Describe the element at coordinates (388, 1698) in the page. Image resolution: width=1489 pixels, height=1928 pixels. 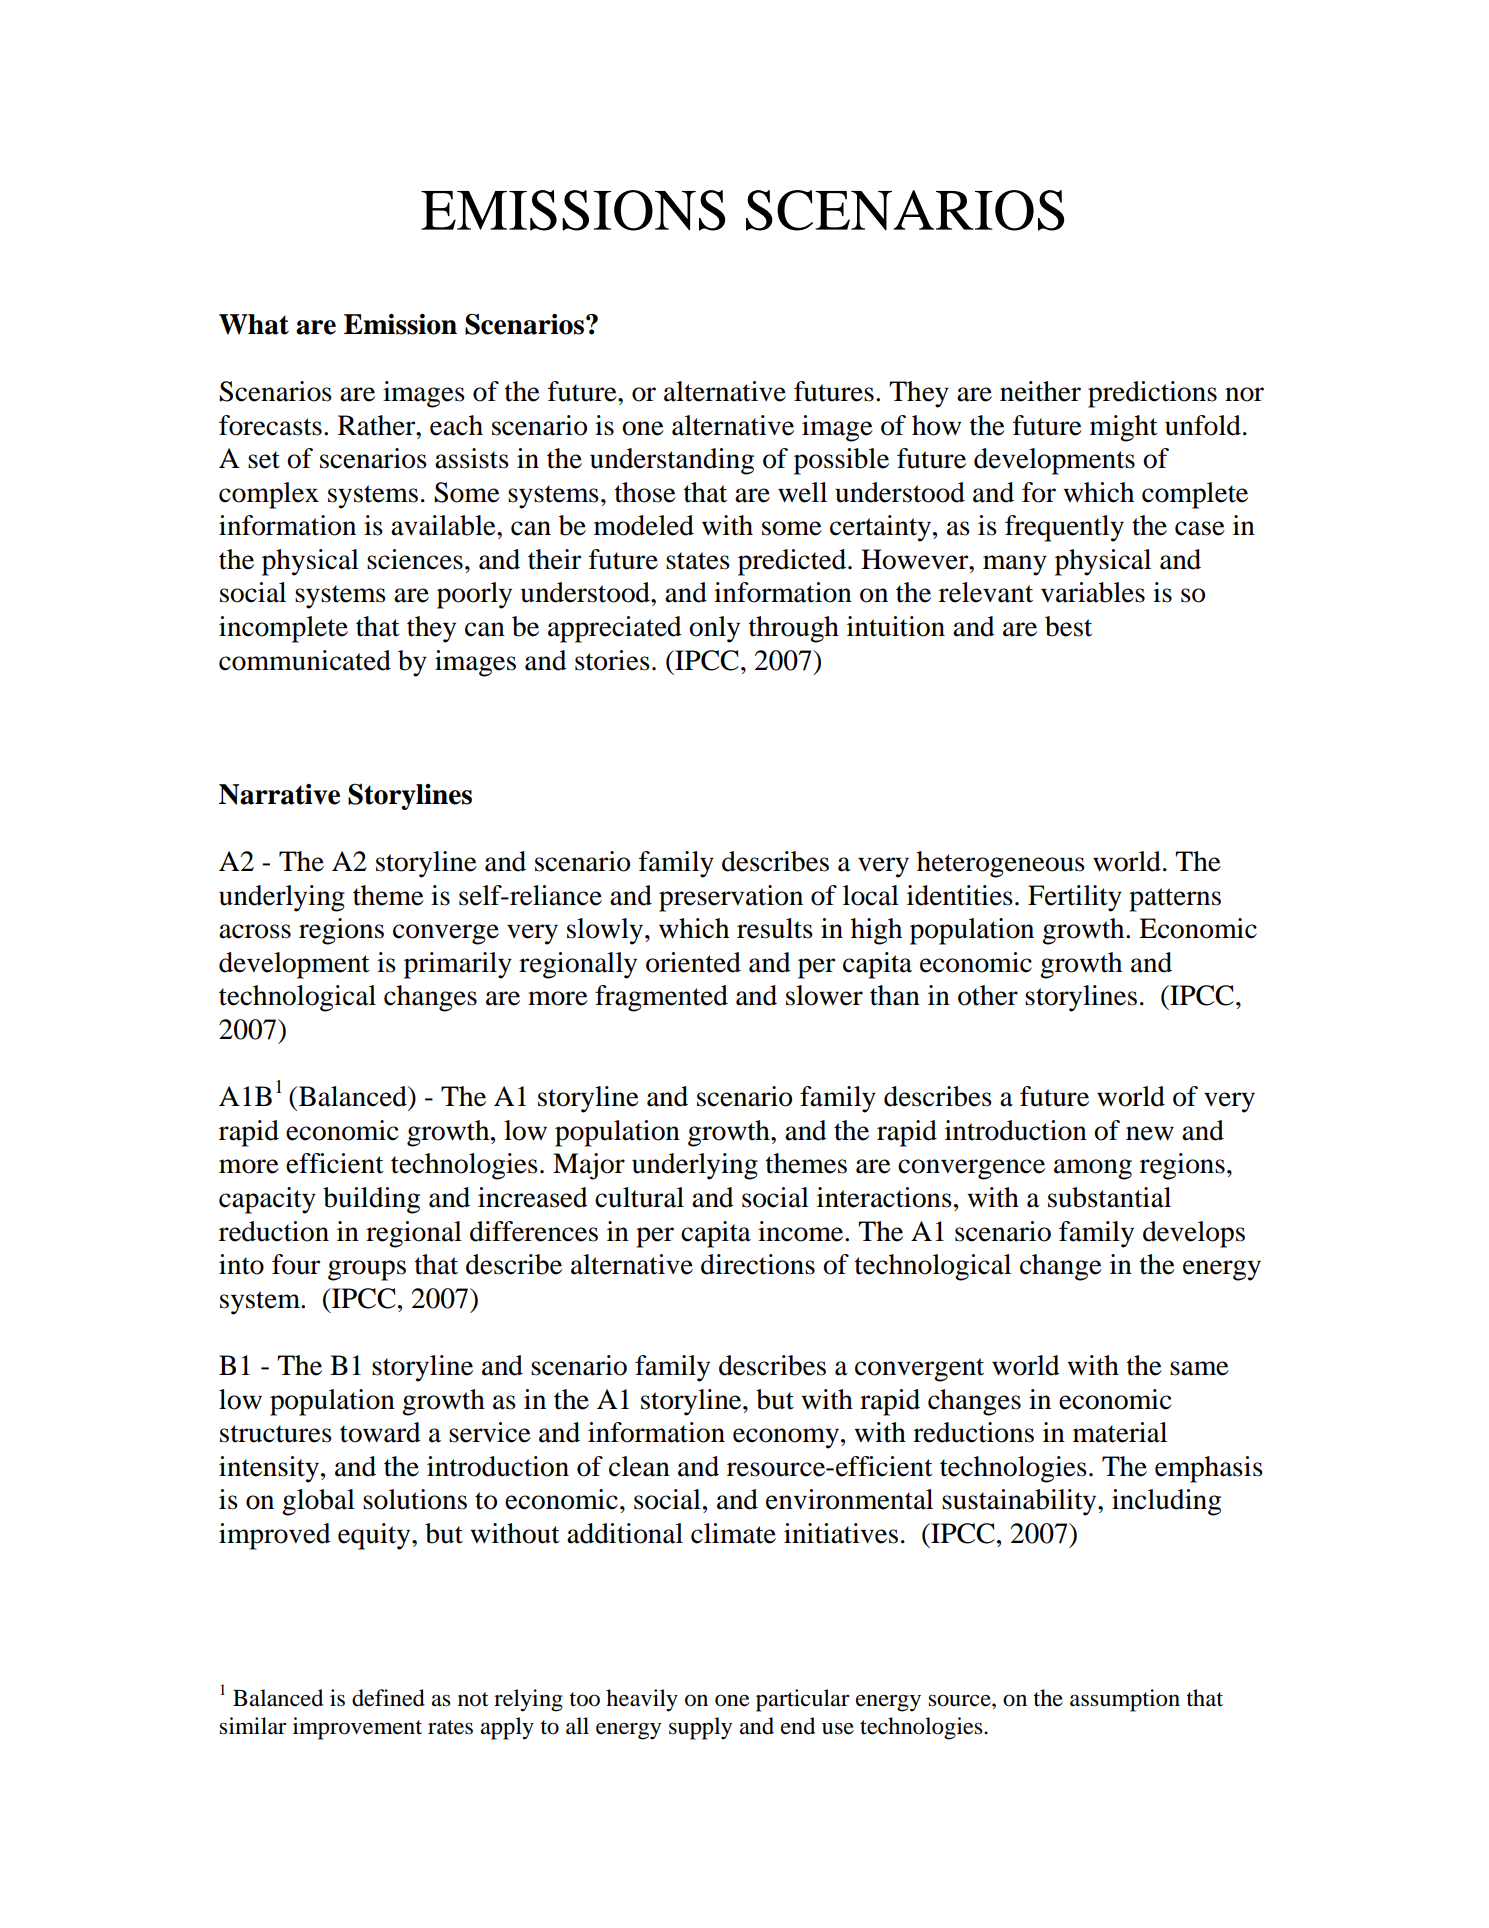
I see `defined` at that location.
